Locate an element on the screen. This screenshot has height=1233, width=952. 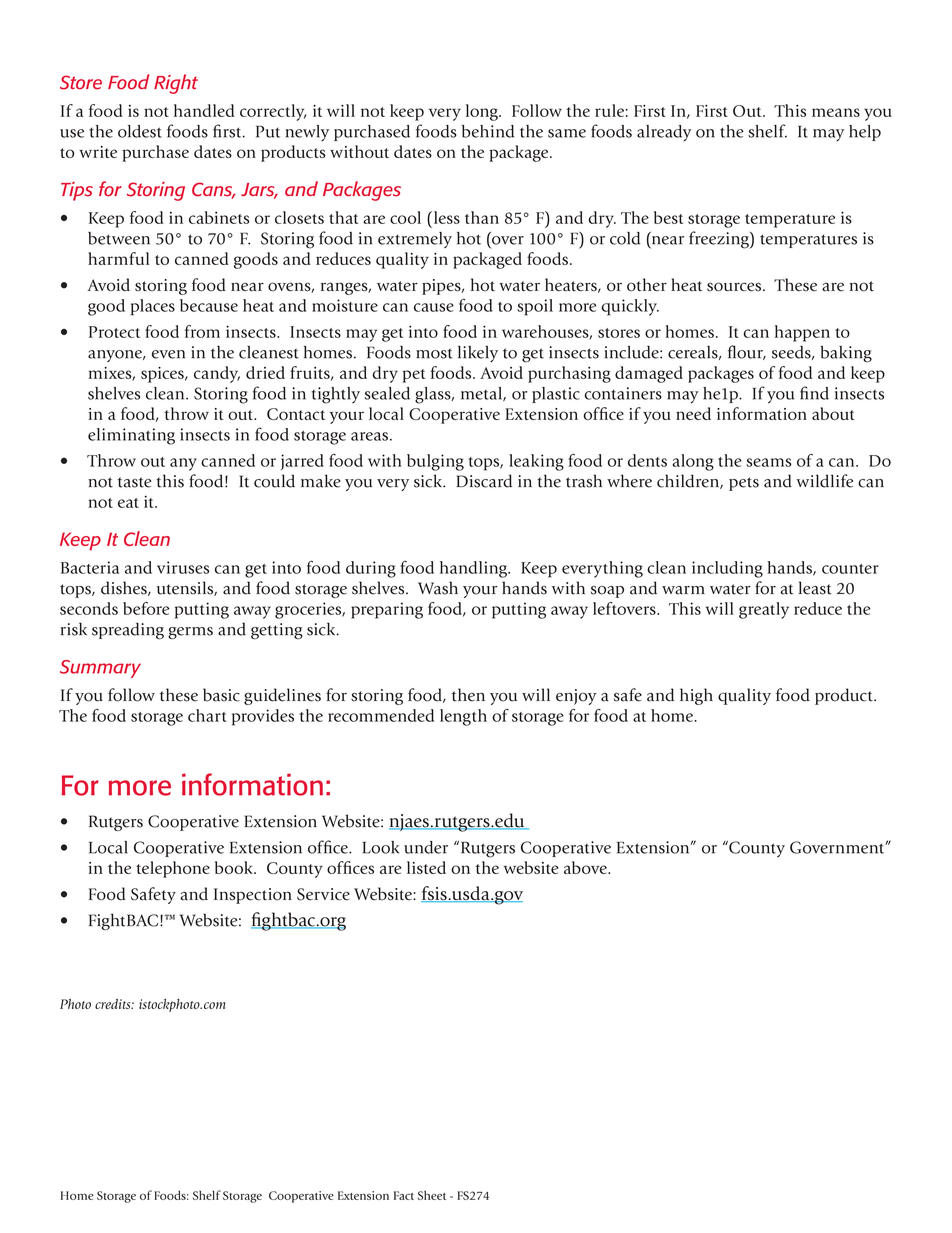
telephone is located at coordinates (173, 869).
